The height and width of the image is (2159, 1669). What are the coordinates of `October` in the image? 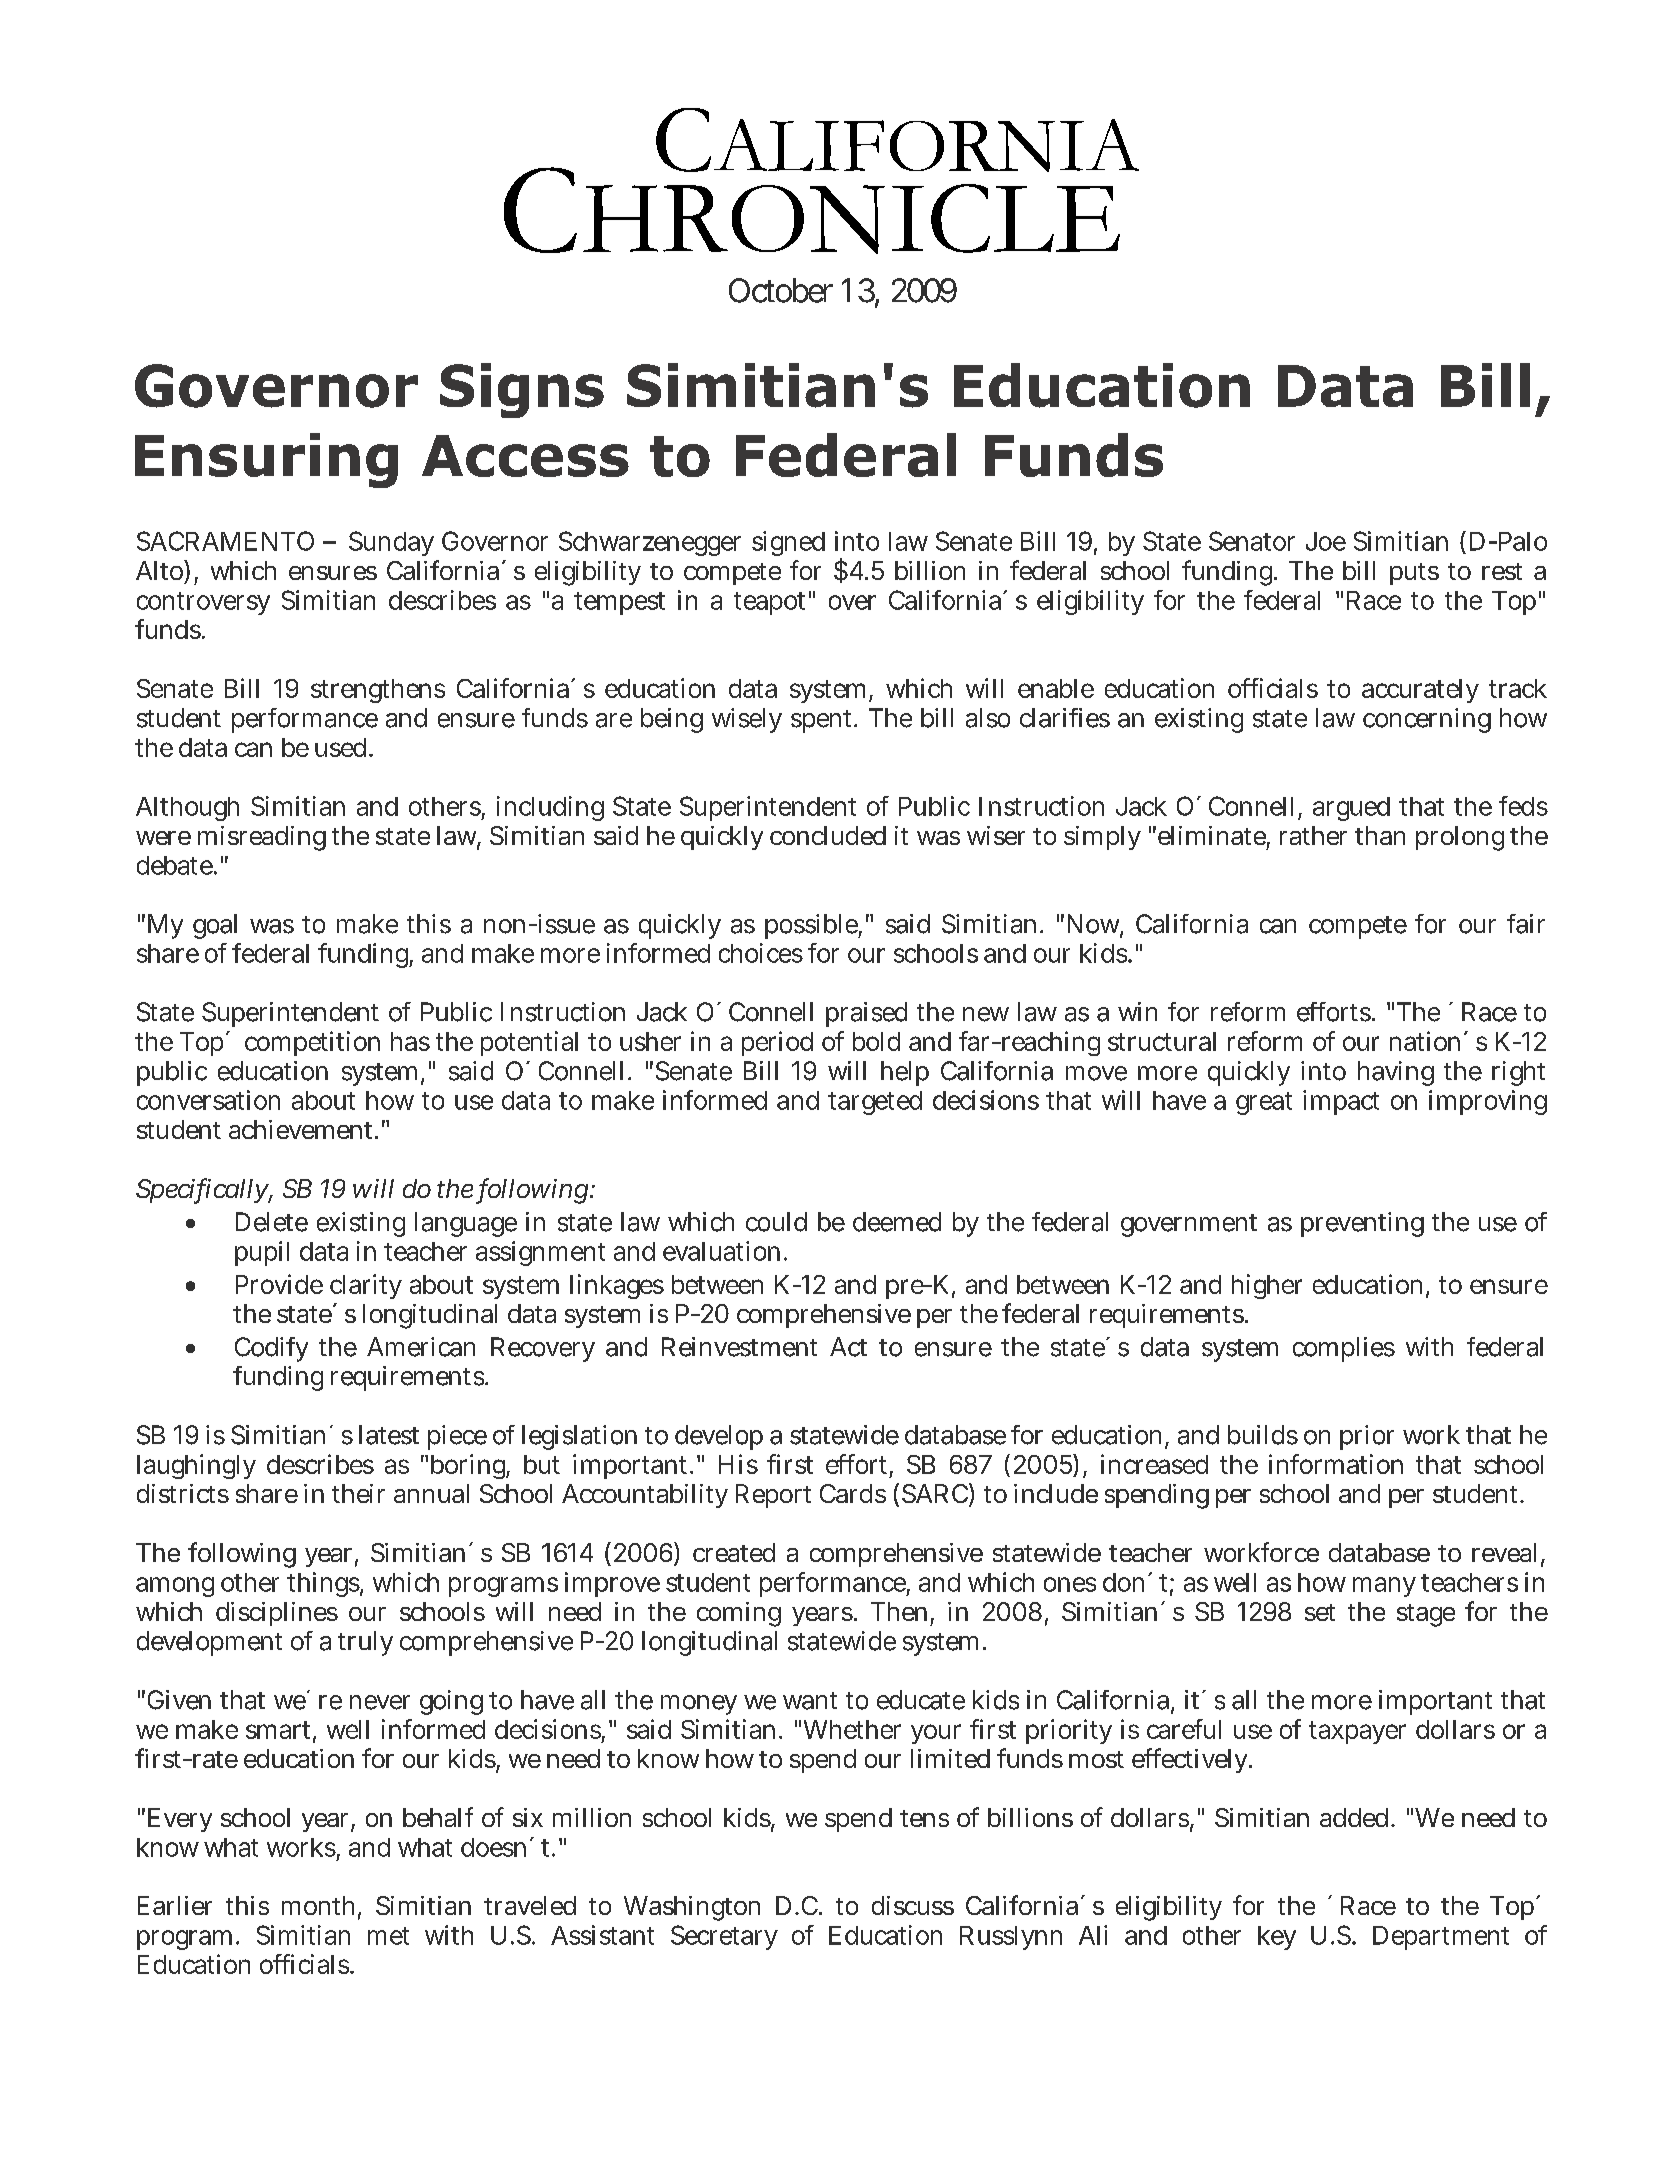 It's located at (781, 290).
